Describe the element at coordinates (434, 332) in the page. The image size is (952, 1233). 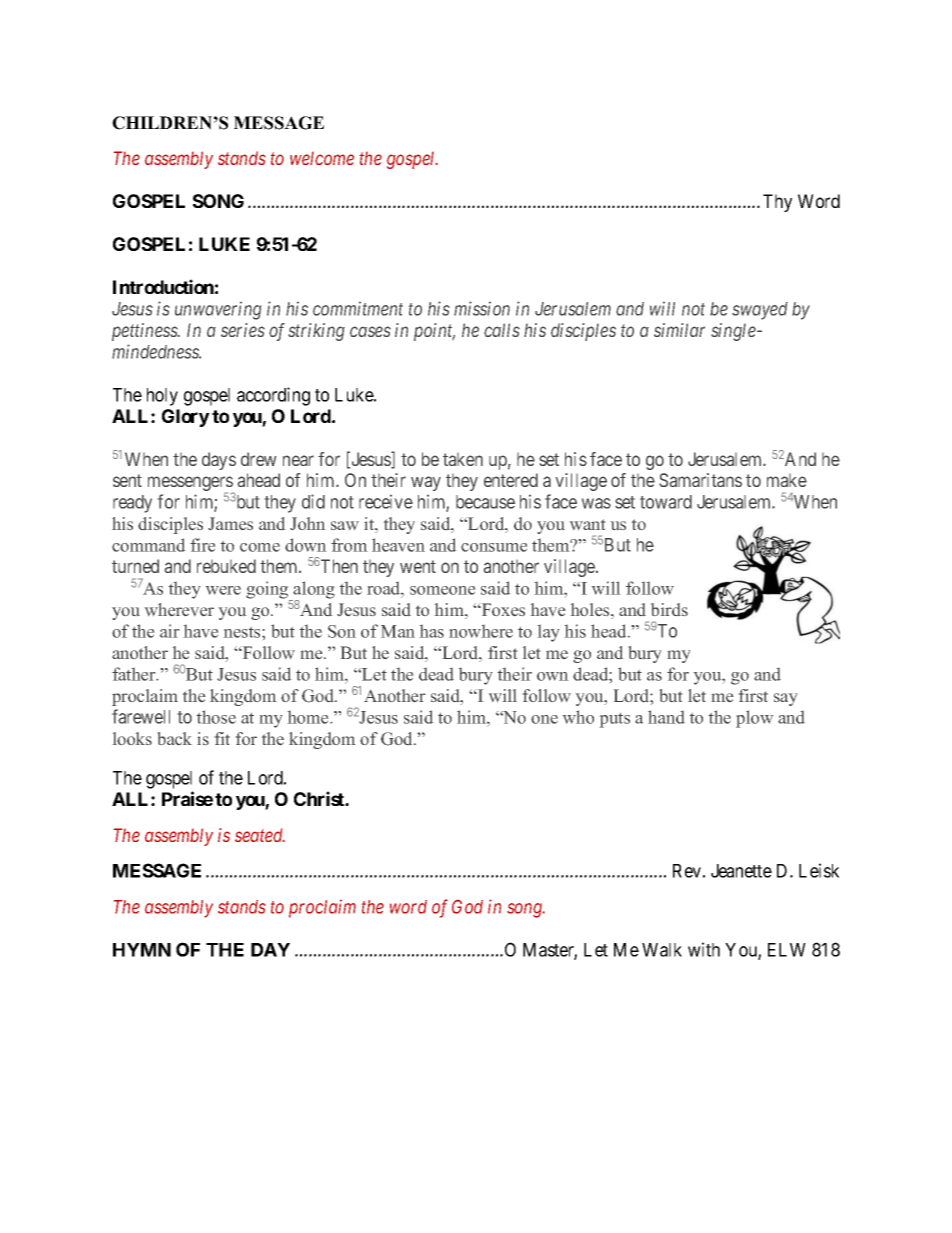
I see `point` at that location.
